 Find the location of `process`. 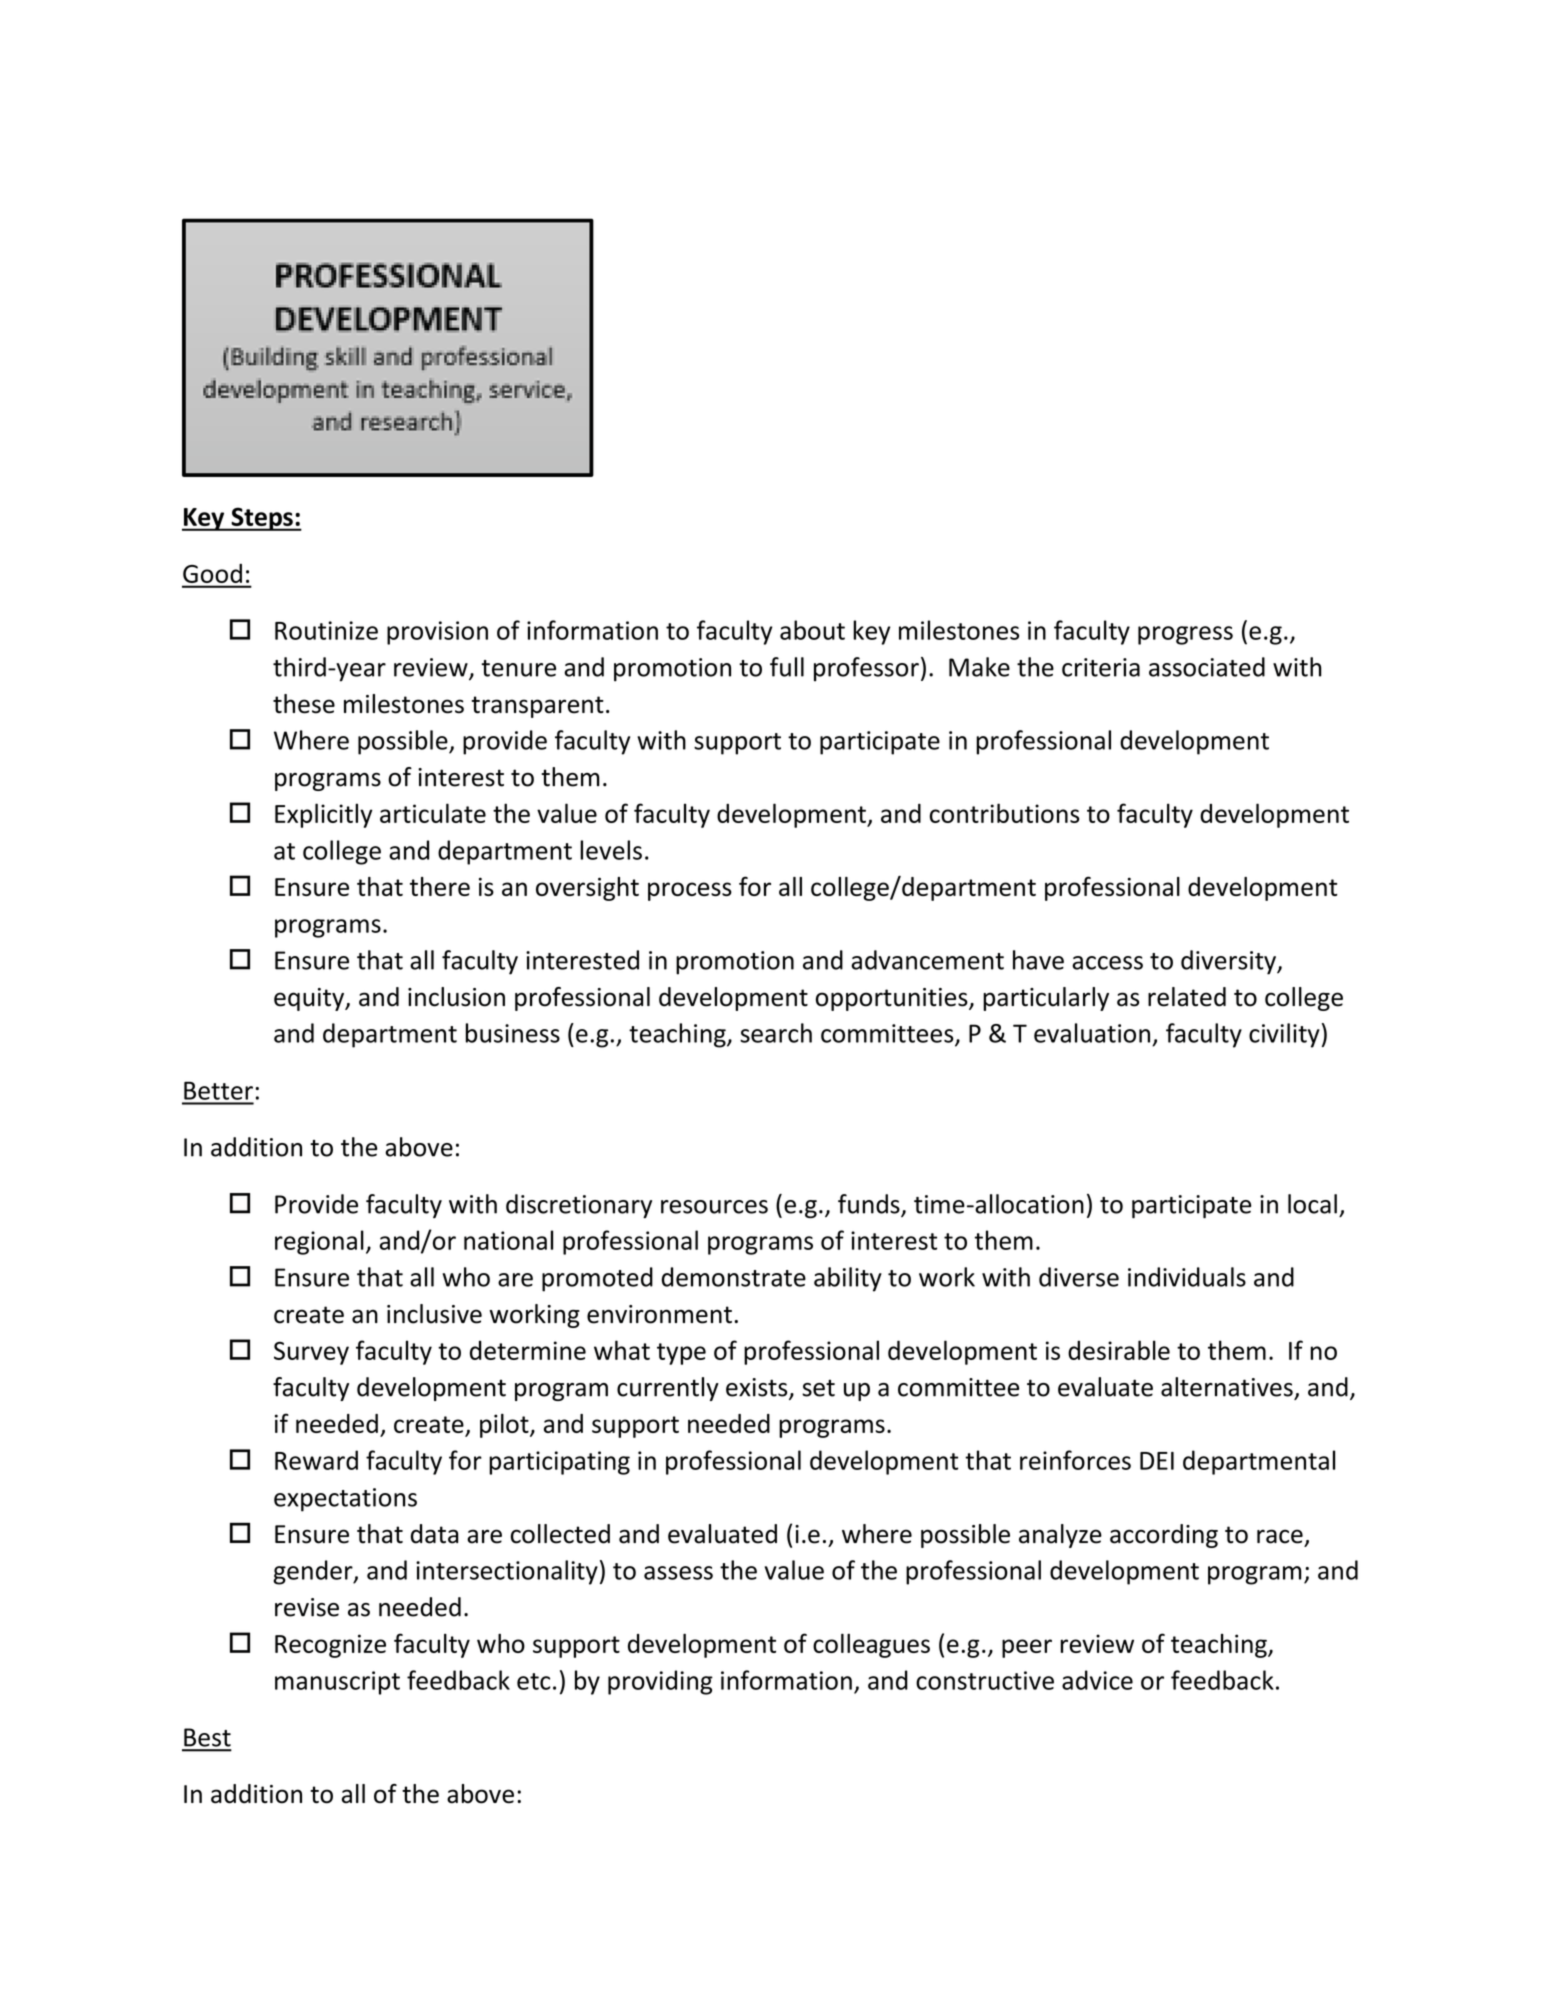

process is located at coordinates (690, 891).
